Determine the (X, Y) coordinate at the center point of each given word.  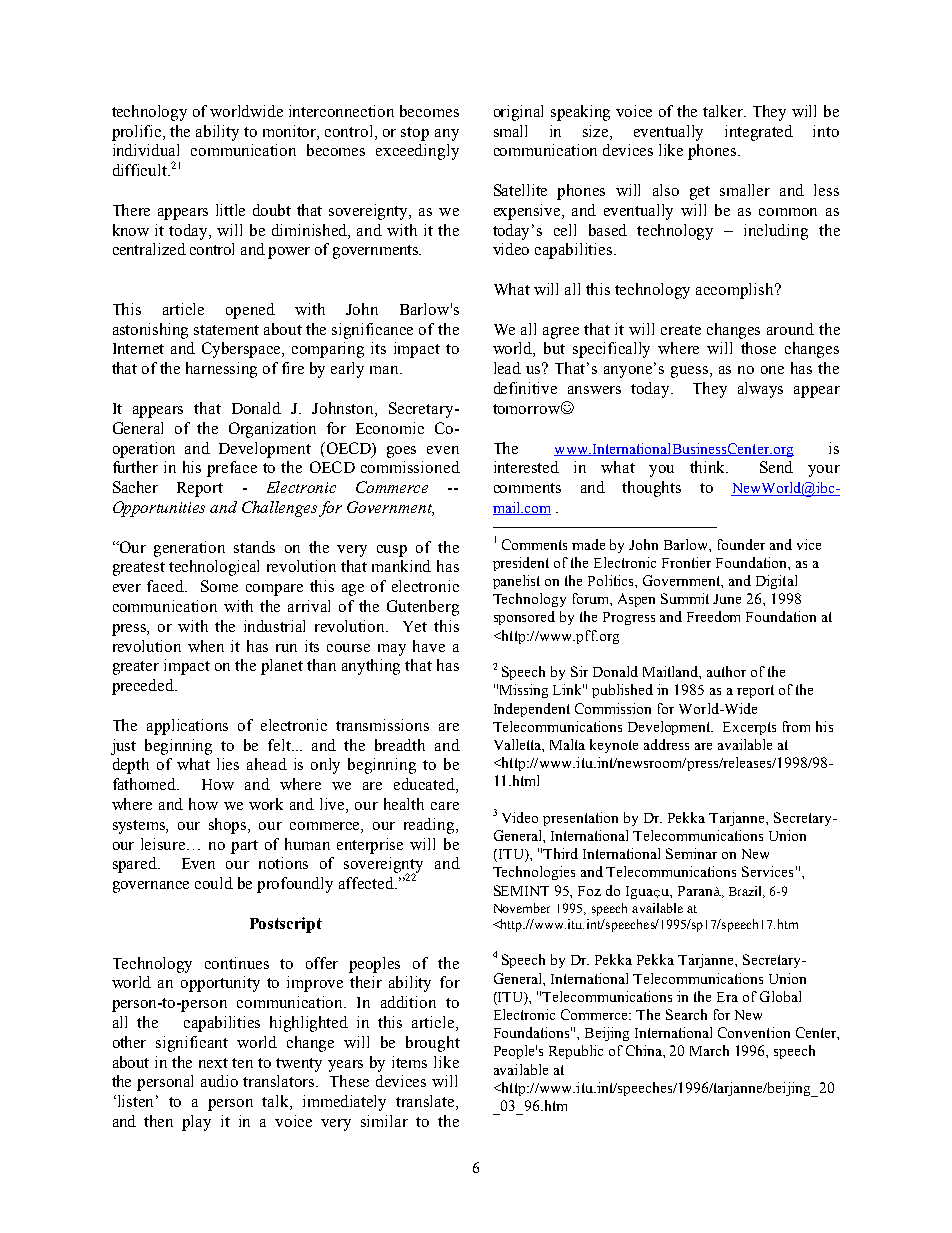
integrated (759, 133)
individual (146, 150)
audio (219, 1081)
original (518, 113)
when (206, 646)
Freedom (713, 616)
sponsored (524, 618)
